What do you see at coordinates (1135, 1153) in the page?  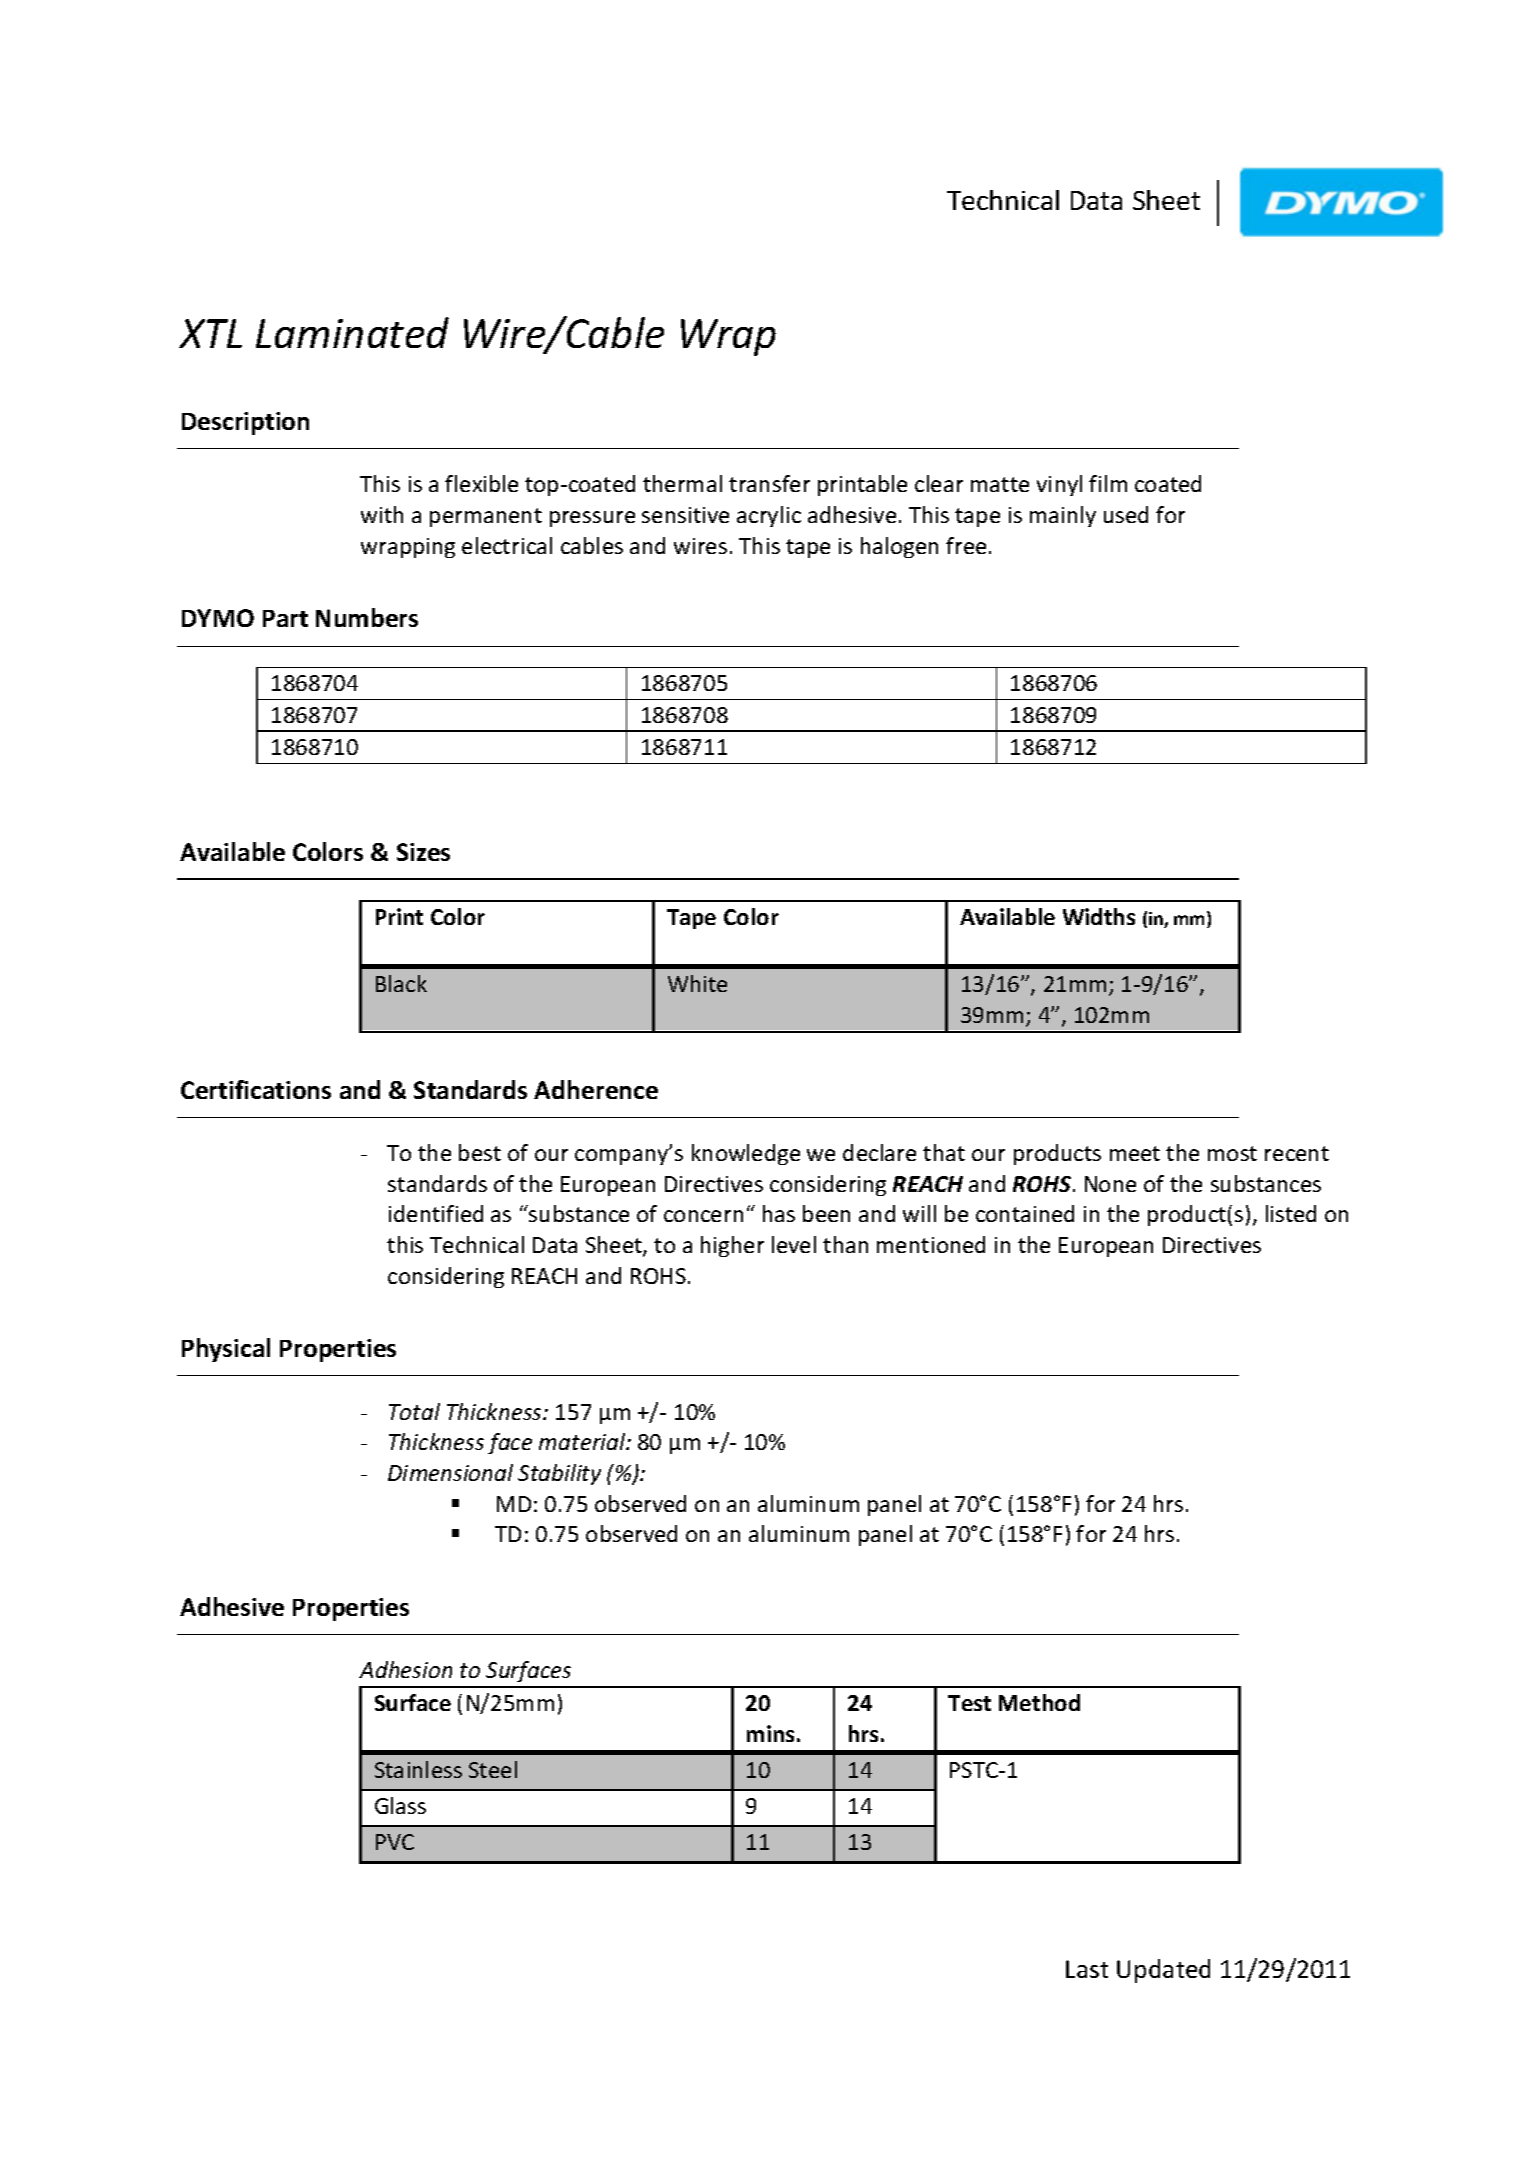 I see `meet` at bounding box center [1135, 1153].
